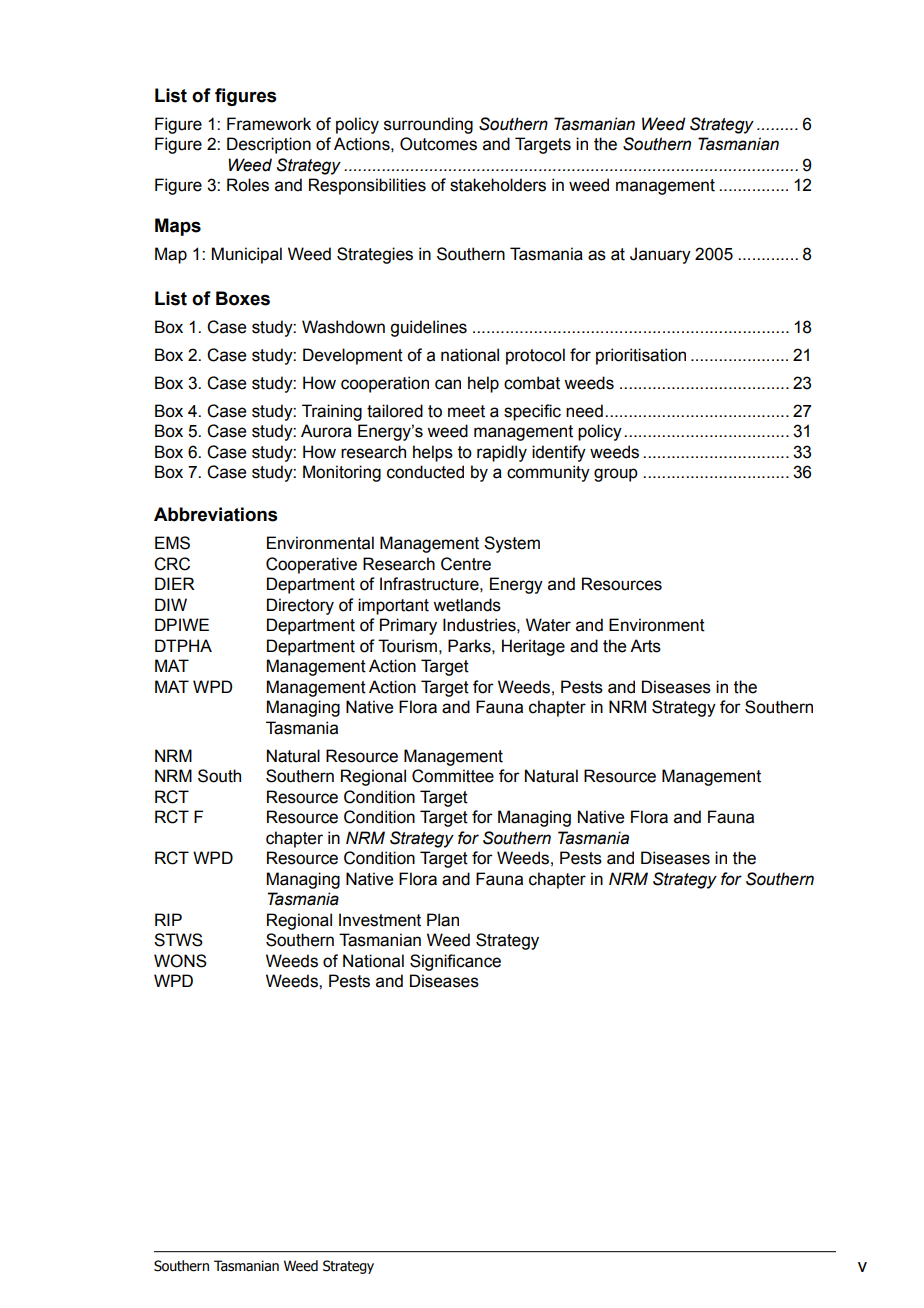 This document has width=924, height=1308. Describe the element at coordinates (300, 606) in the document. I see `Directory` at that location.
